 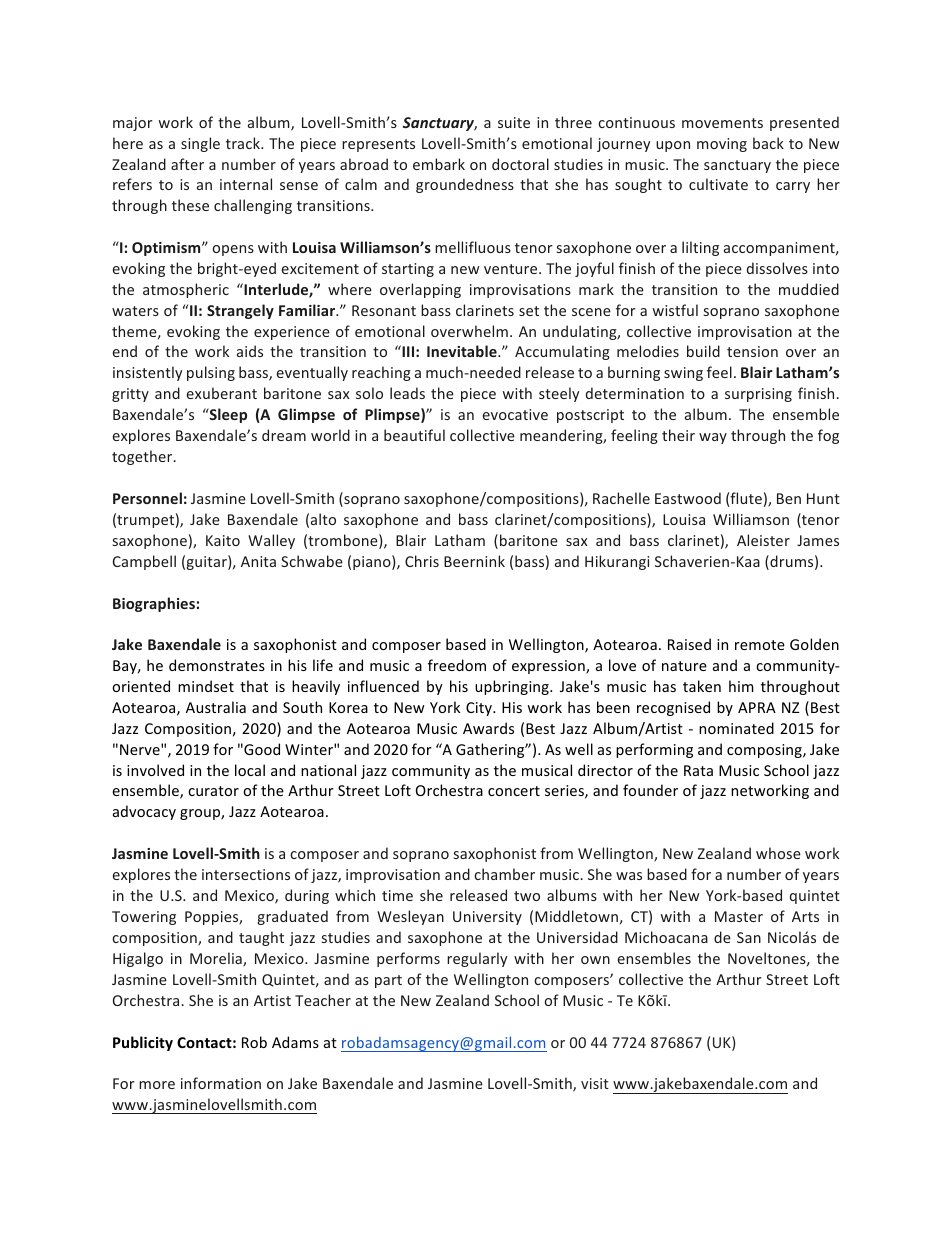 What do you see at coordinates (223, 540) in the document?
I see `Kaito` at bounding box center [223, 540].
